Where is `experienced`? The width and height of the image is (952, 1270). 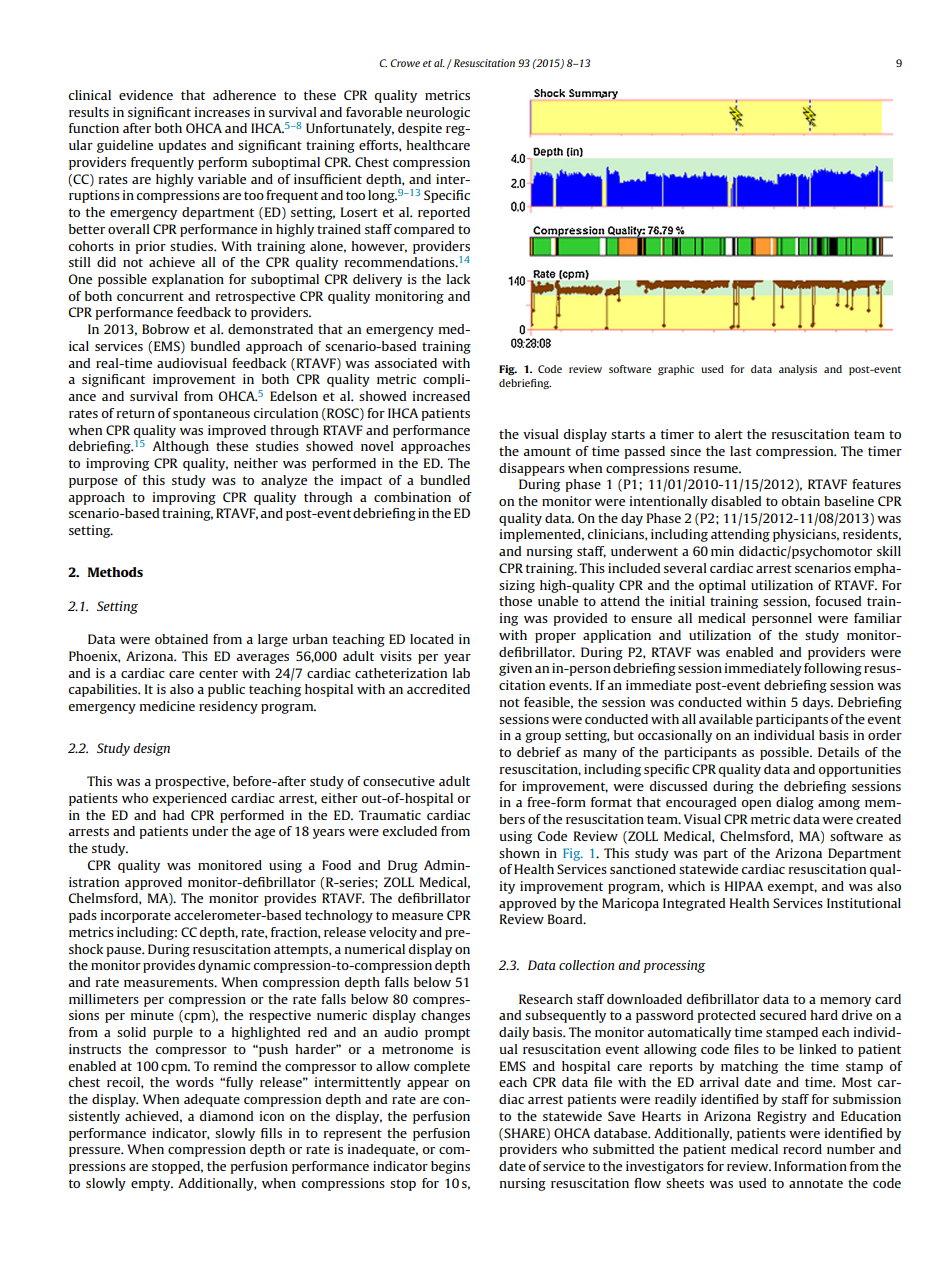 experienced is located at coordinates (190, 799).
